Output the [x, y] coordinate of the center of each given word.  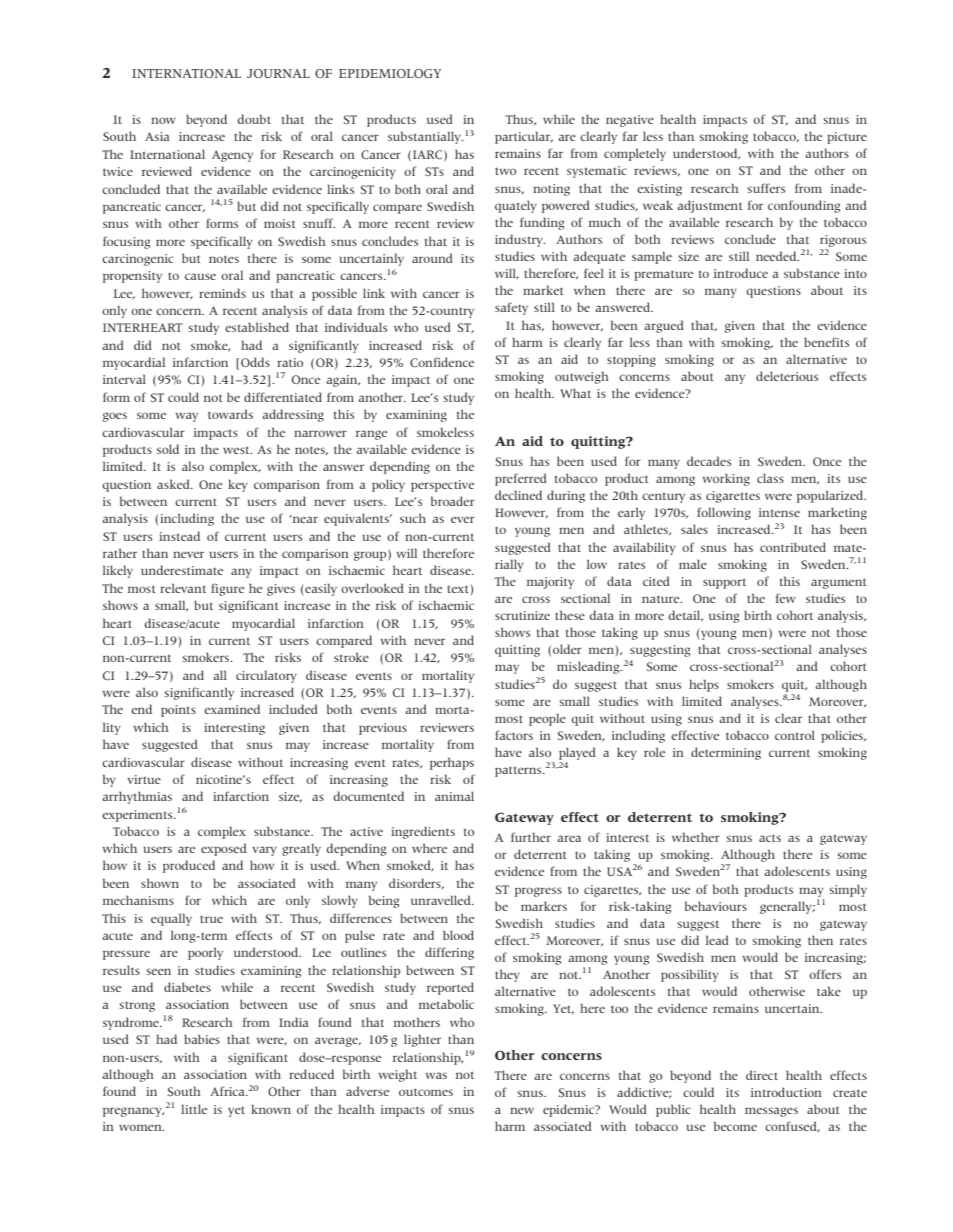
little [194, 1109]
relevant [183, 588]
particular [524, 137]
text [458, 589]
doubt [254, 119]
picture [847, 138]
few [786, 598]
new [522, 1110]
